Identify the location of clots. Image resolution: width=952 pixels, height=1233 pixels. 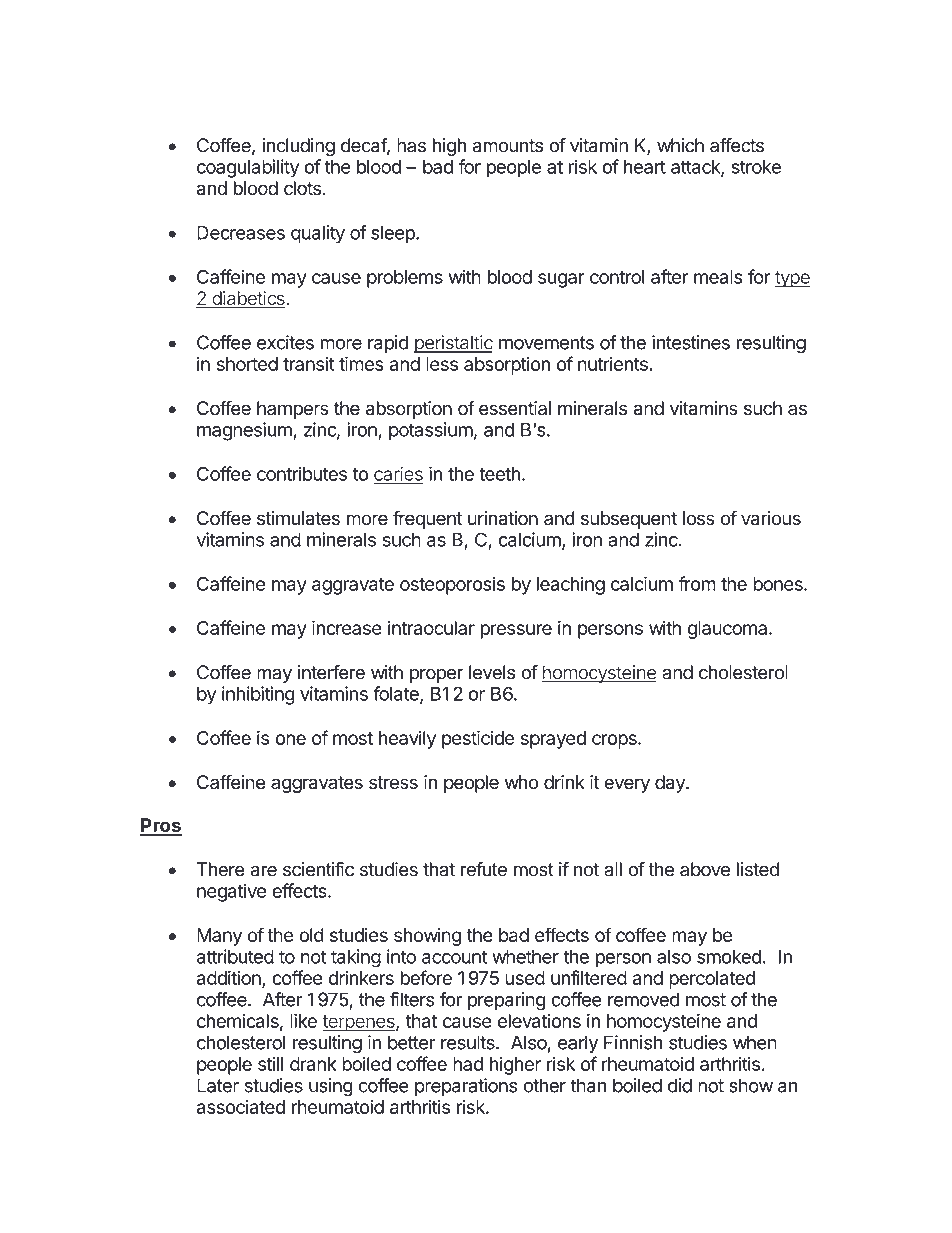
(302, 188).
